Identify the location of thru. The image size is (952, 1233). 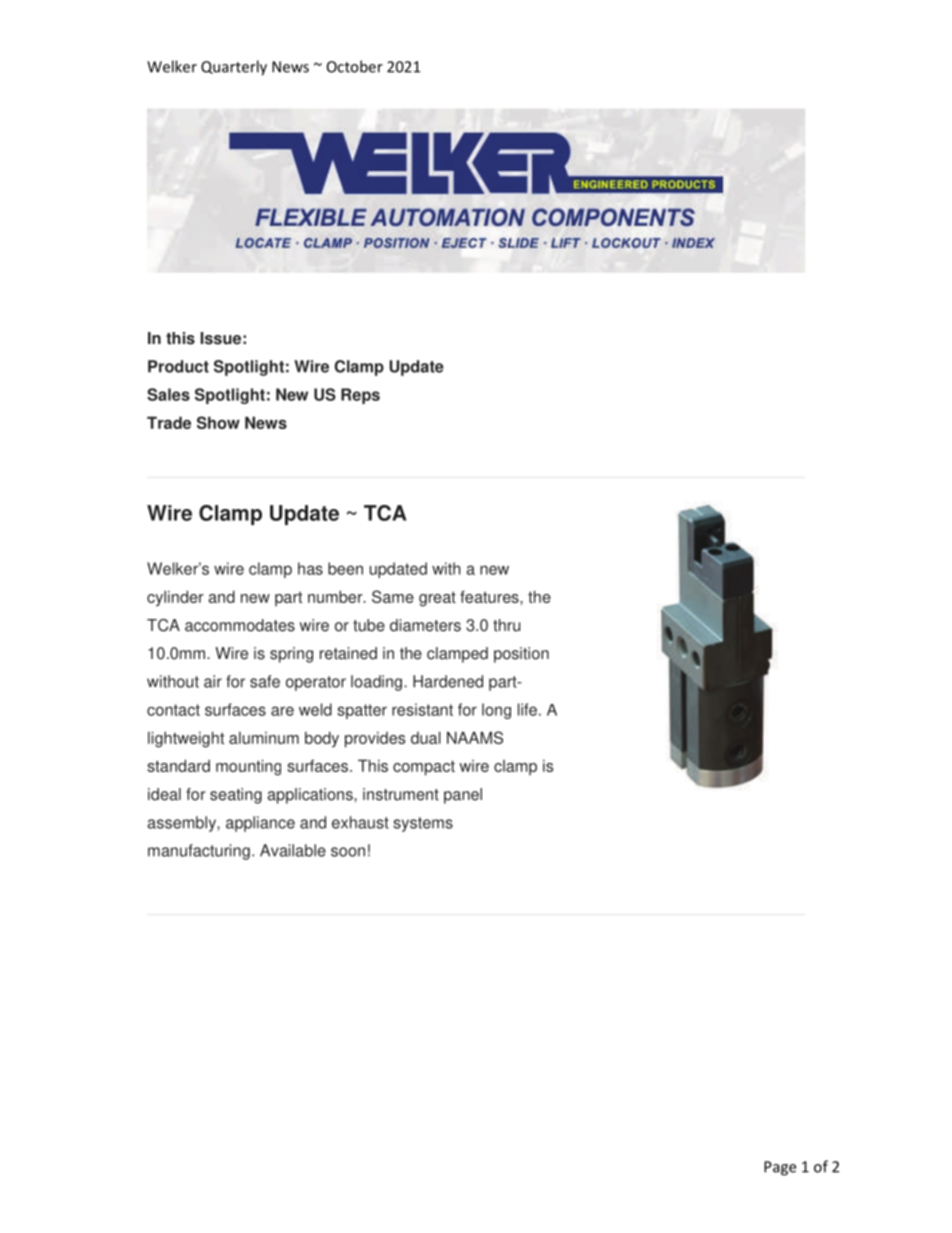
(506, 625).
